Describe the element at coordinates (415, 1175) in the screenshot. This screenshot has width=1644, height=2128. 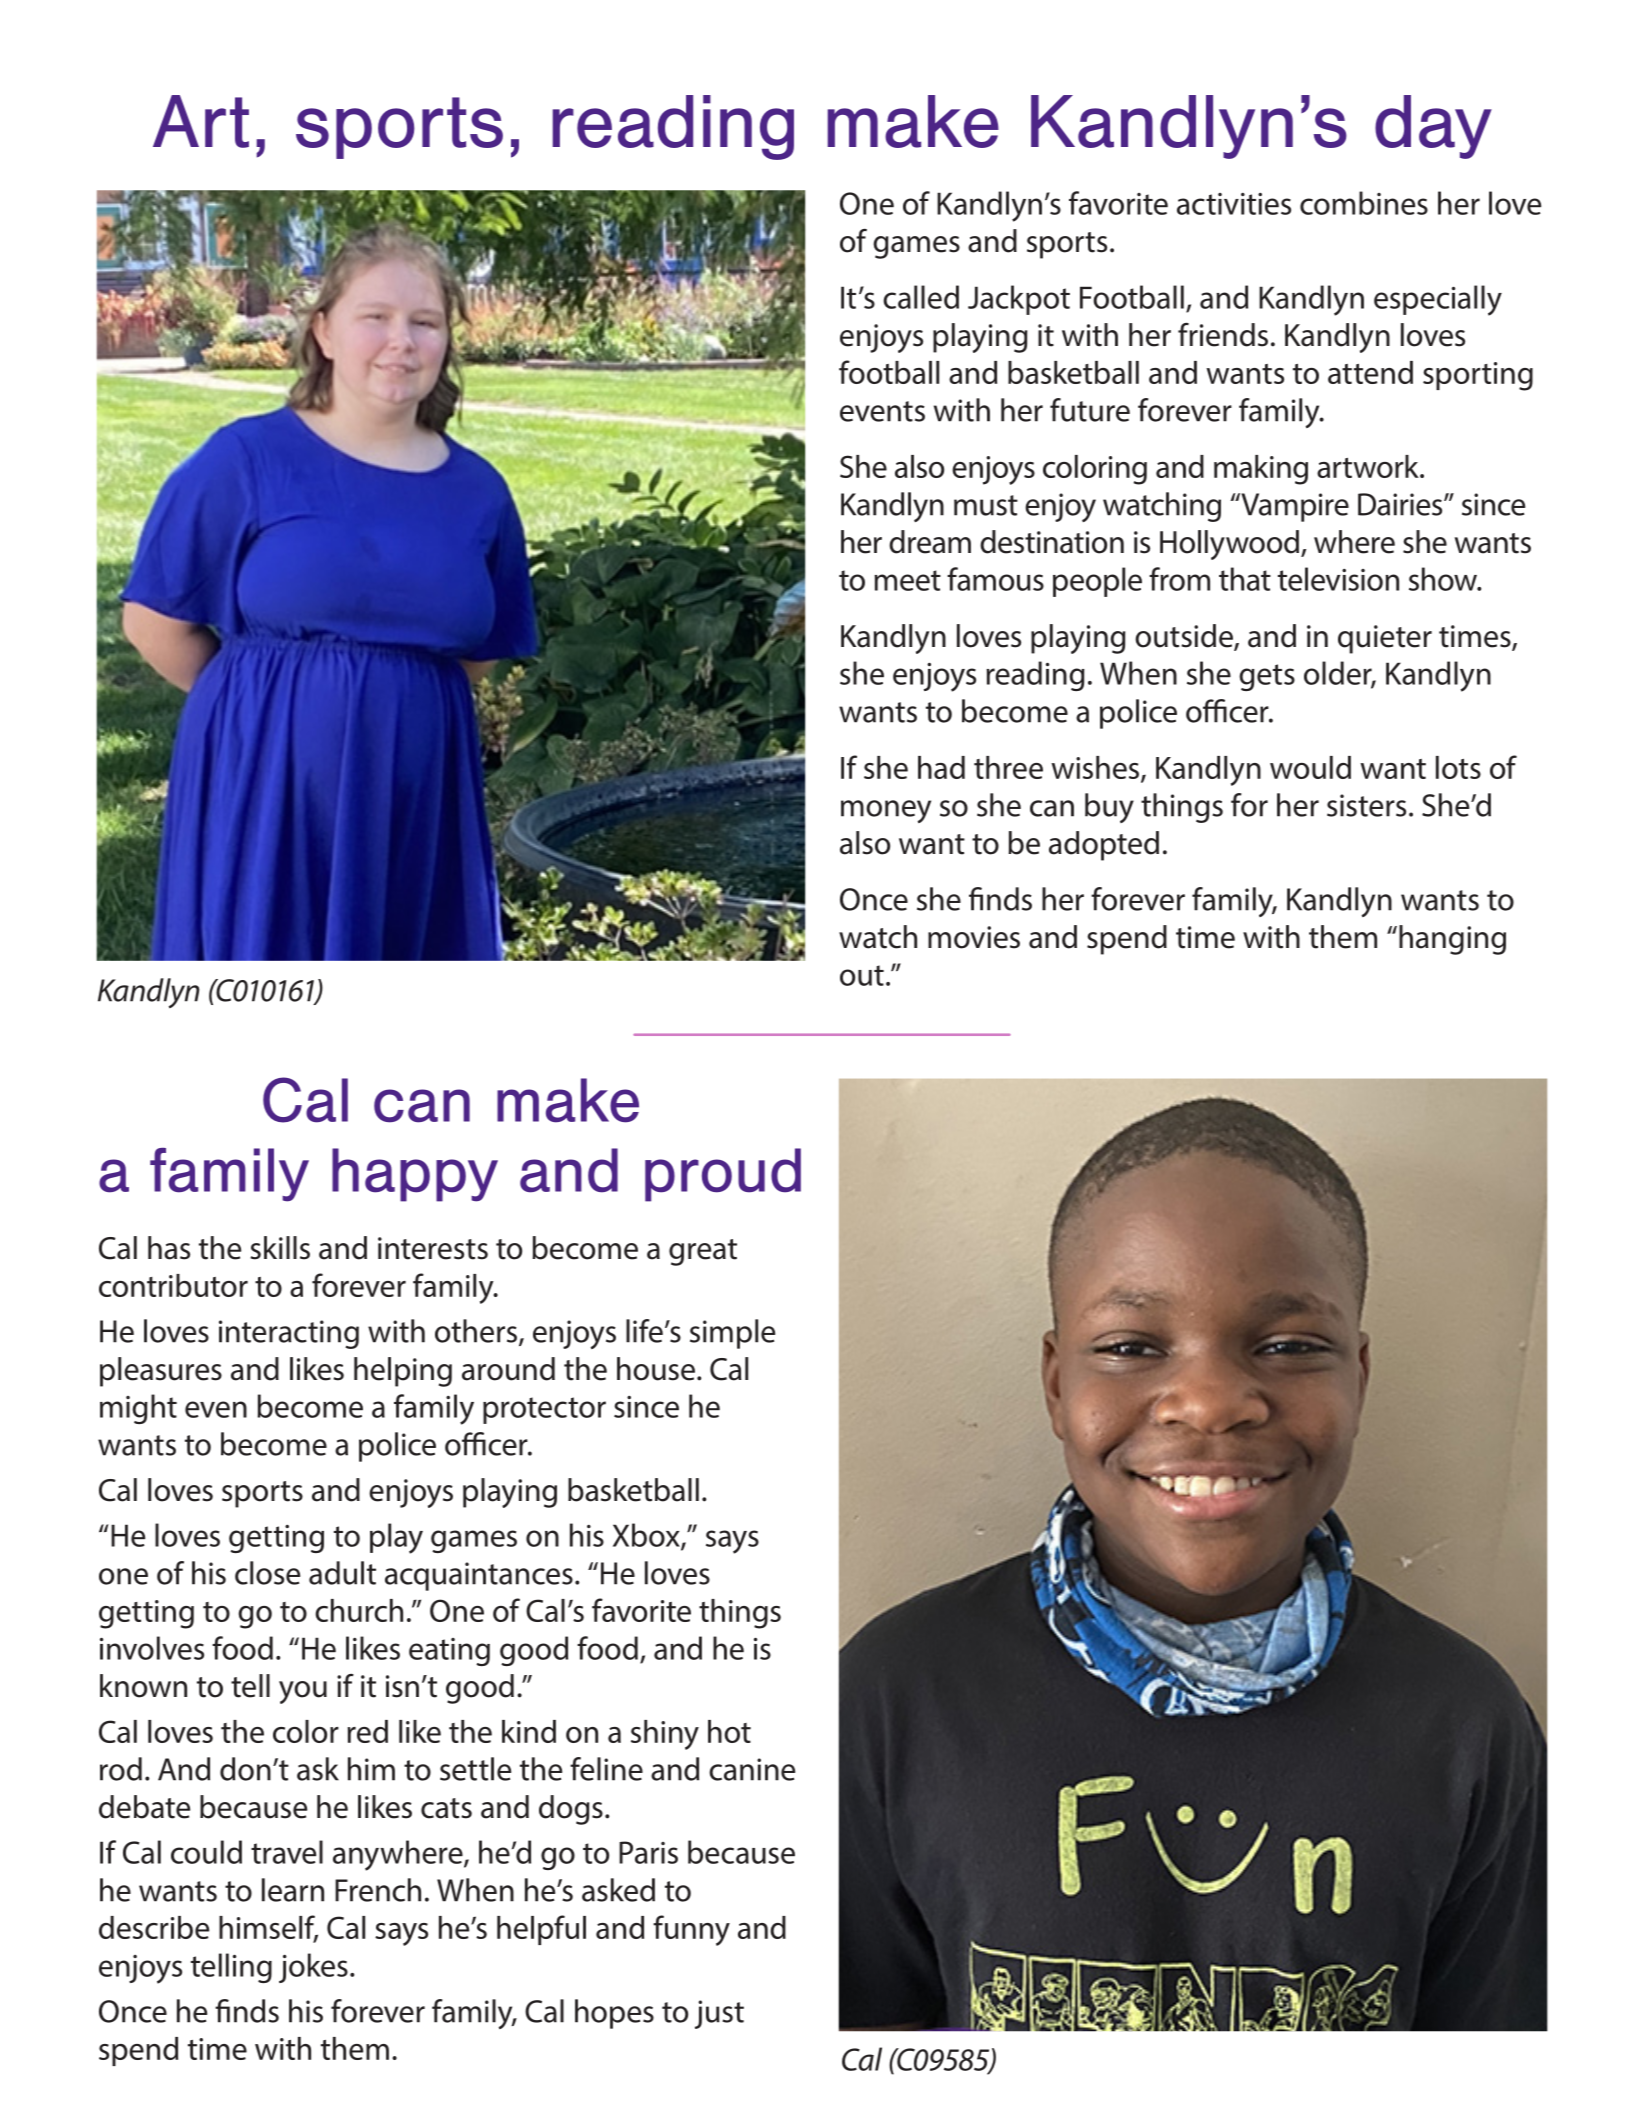
I see `happy` at that location.
